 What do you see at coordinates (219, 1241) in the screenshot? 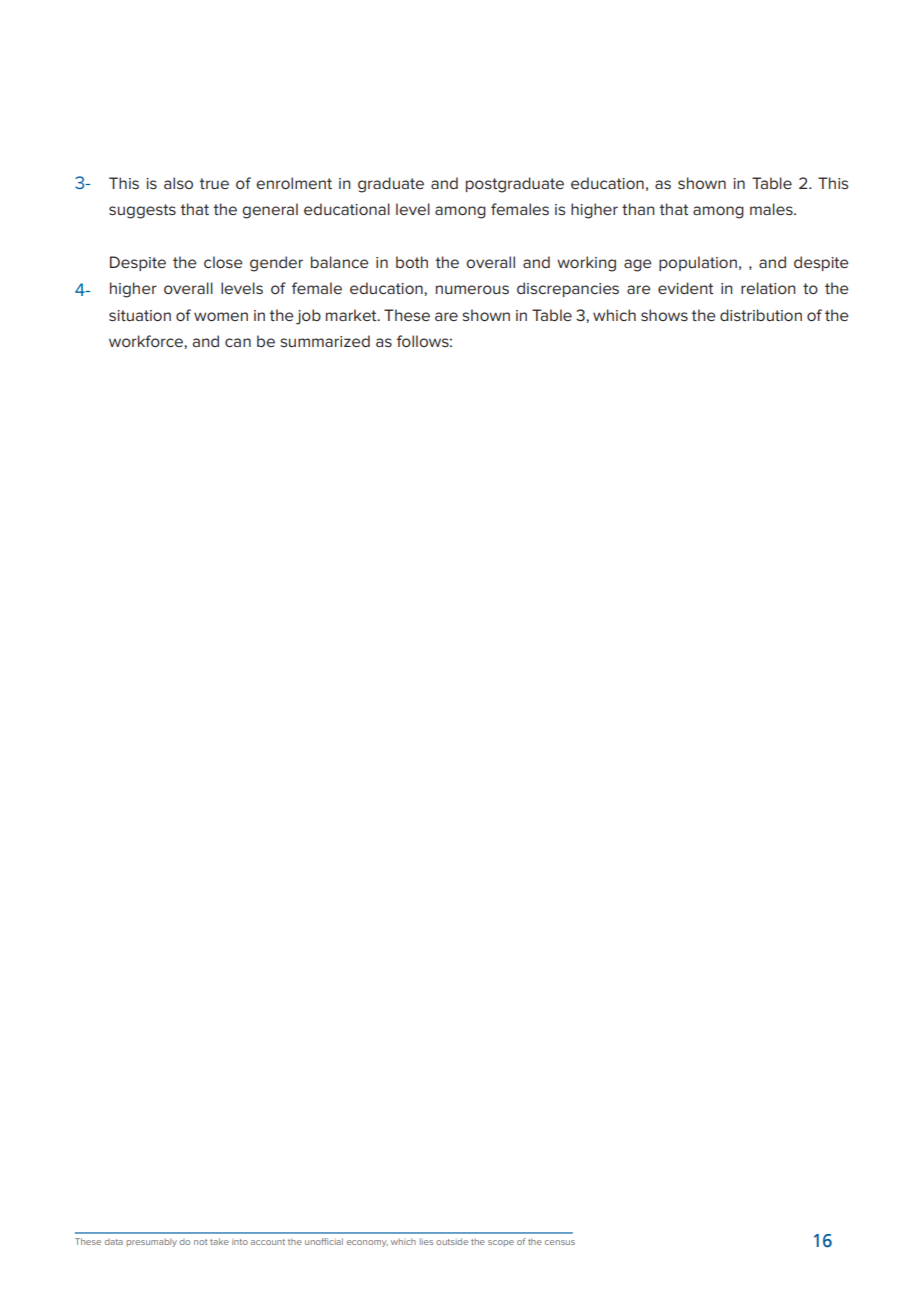
I see `take` at bounding box center [219, 1241].
